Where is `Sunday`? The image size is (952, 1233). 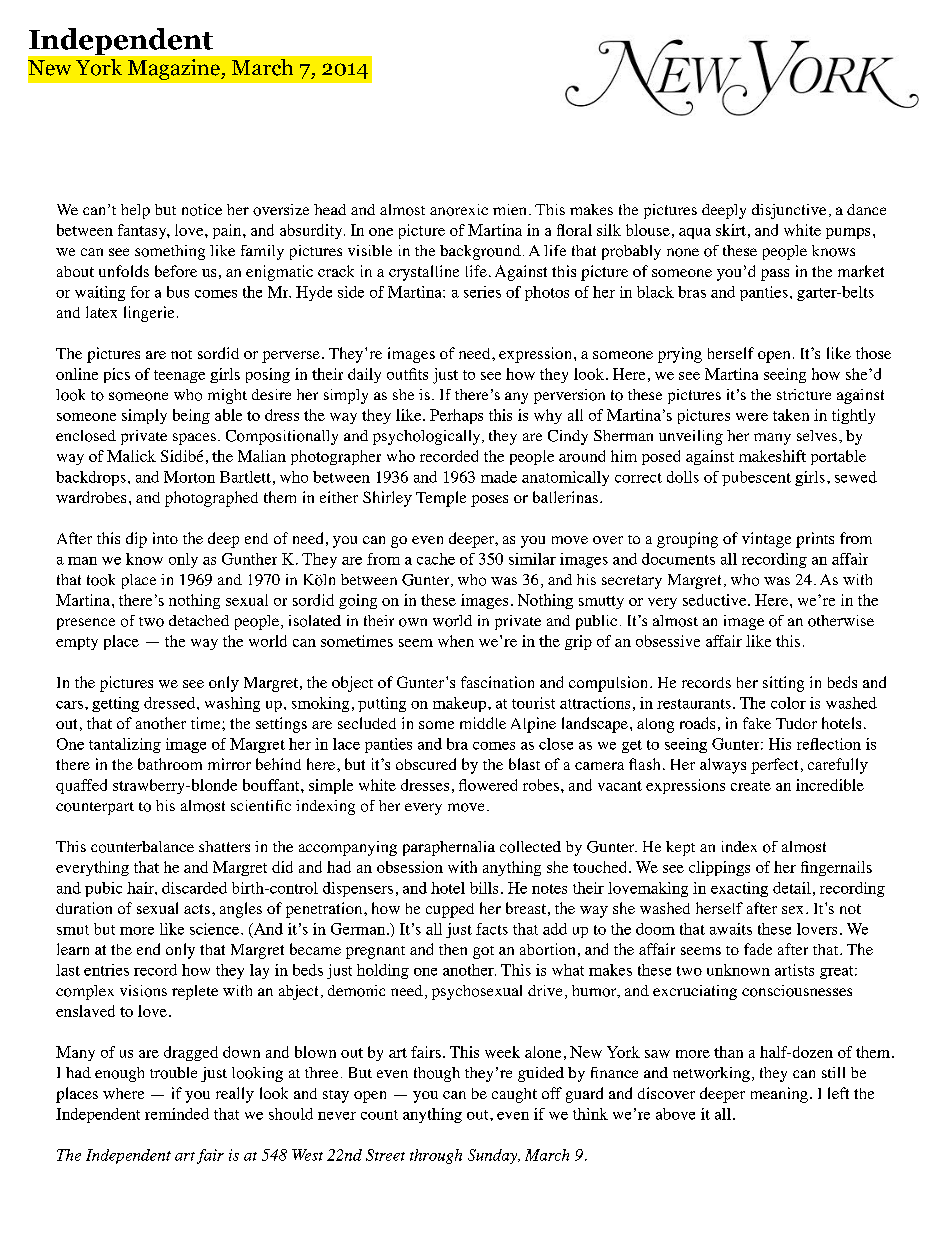
Sunday is located at coordinates (494, 1156).
